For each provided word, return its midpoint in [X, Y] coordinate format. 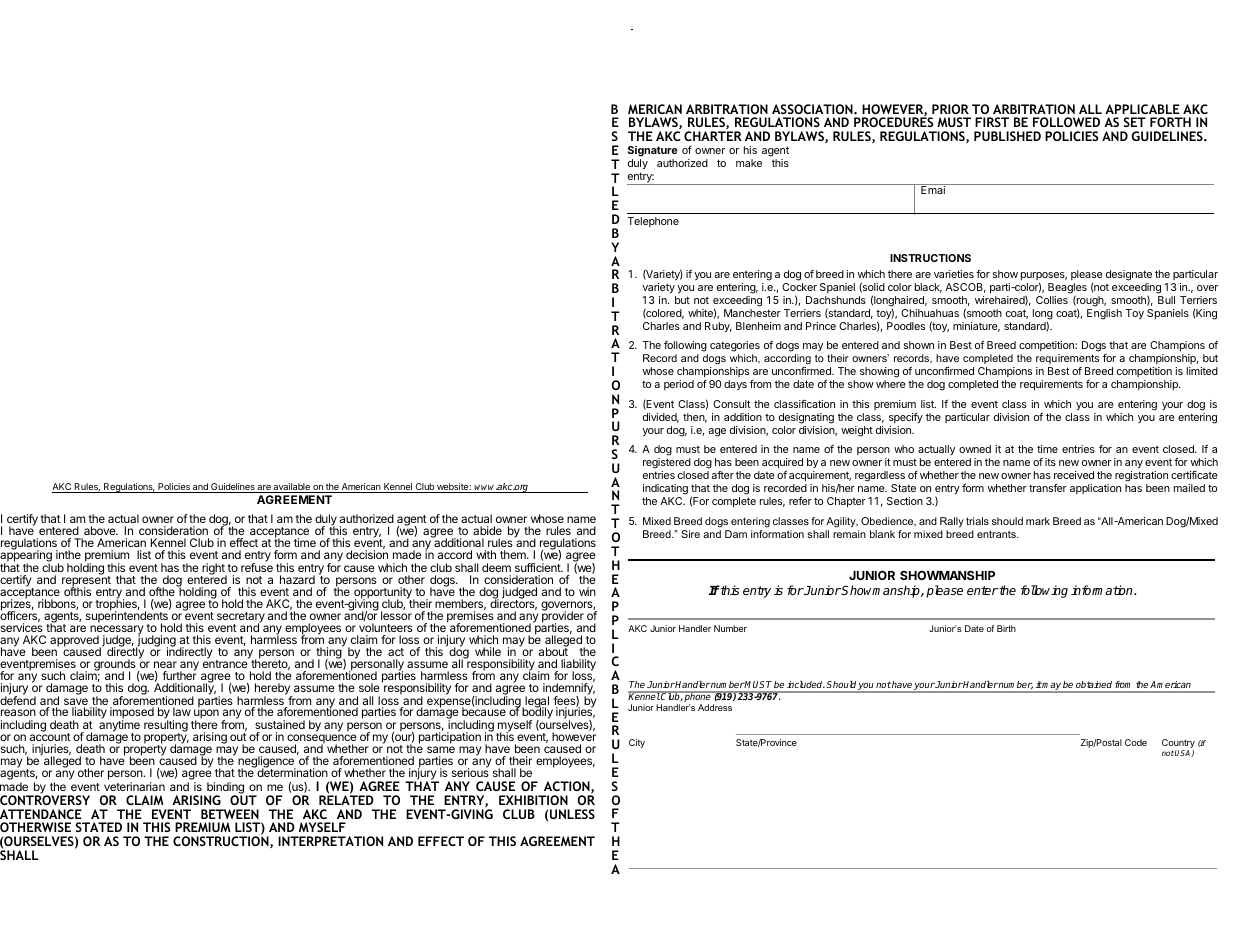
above [101, 530]
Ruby [718, 327]
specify [906, 418]
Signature [653, 151]
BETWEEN [230, 814]
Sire [690, 534]
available [292, 488]
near [165, 664]
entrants [997, 534]
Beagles [1067, 289]
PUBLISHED [1007, 136]
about [553, 651]
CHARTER [713, 136]
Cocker [799, 287]
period [679, 385]
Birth [1006, 628]
